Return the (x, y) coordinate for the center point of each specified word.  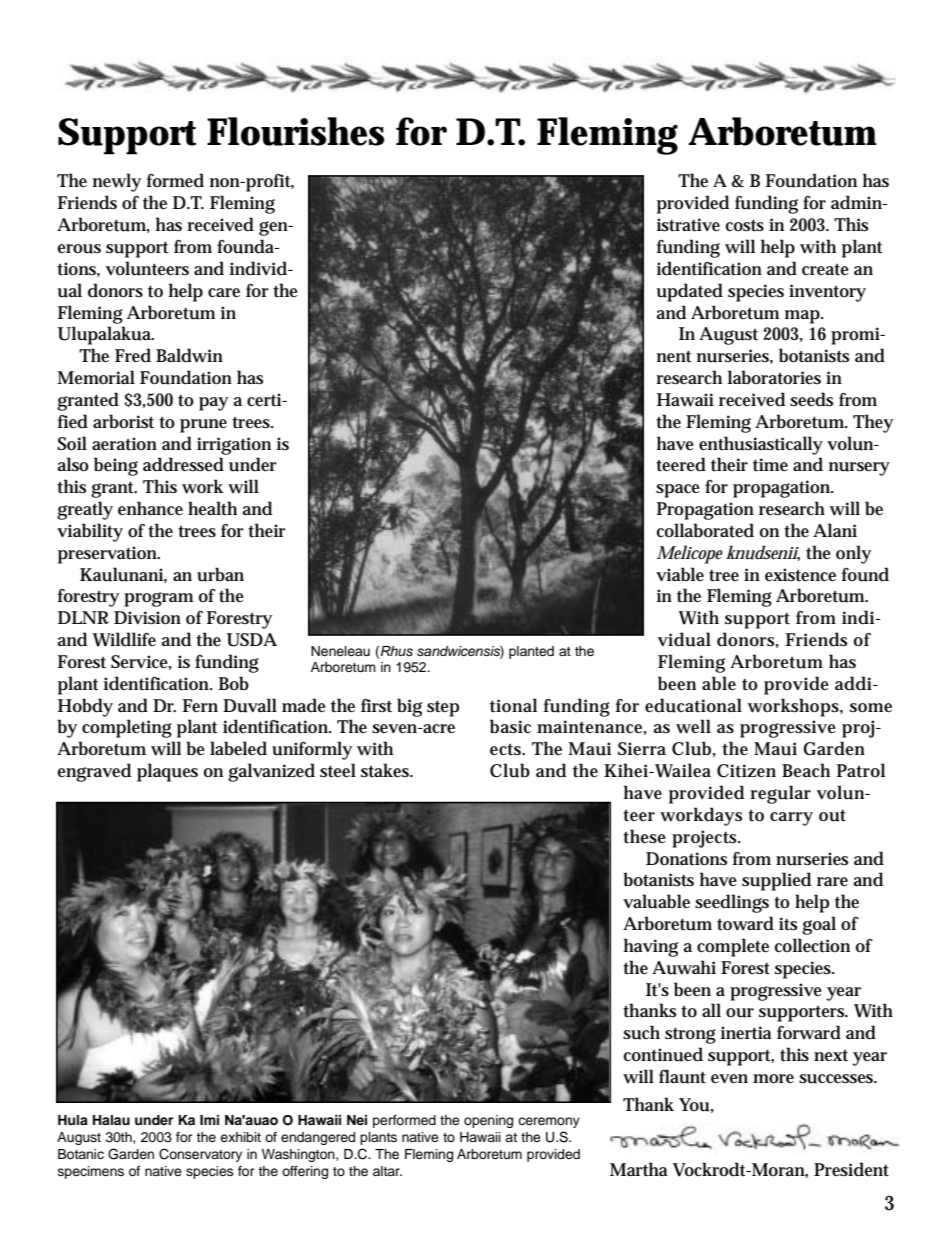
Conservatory (200, 1155)
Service (139, 662)
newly (117, 182)
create (825, 270)
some (871, 708)
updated (690, 292)
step (443, 708)
